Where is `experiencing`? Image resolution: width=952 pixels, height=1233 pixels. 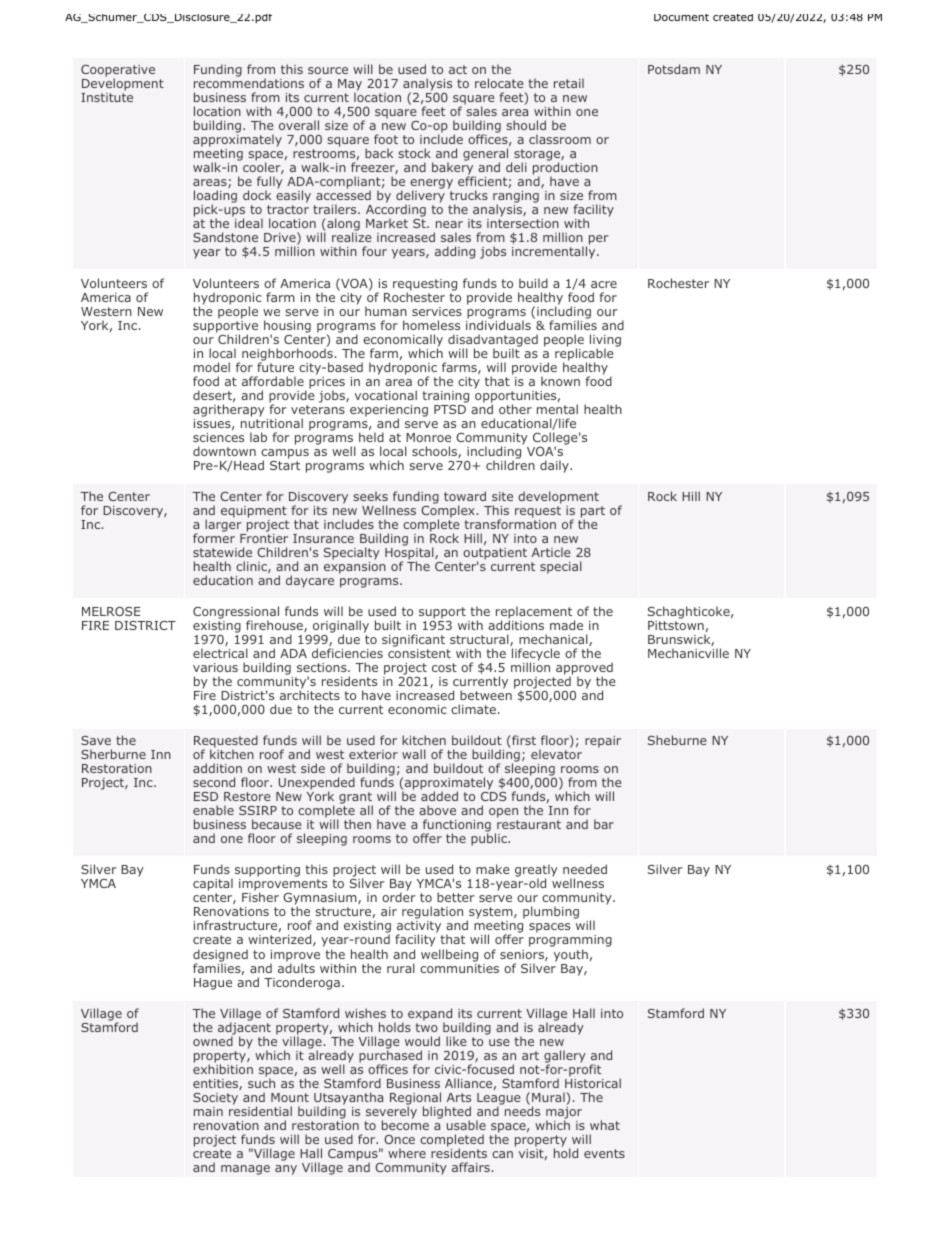
experiencing is located at coordinates (389, 412).
